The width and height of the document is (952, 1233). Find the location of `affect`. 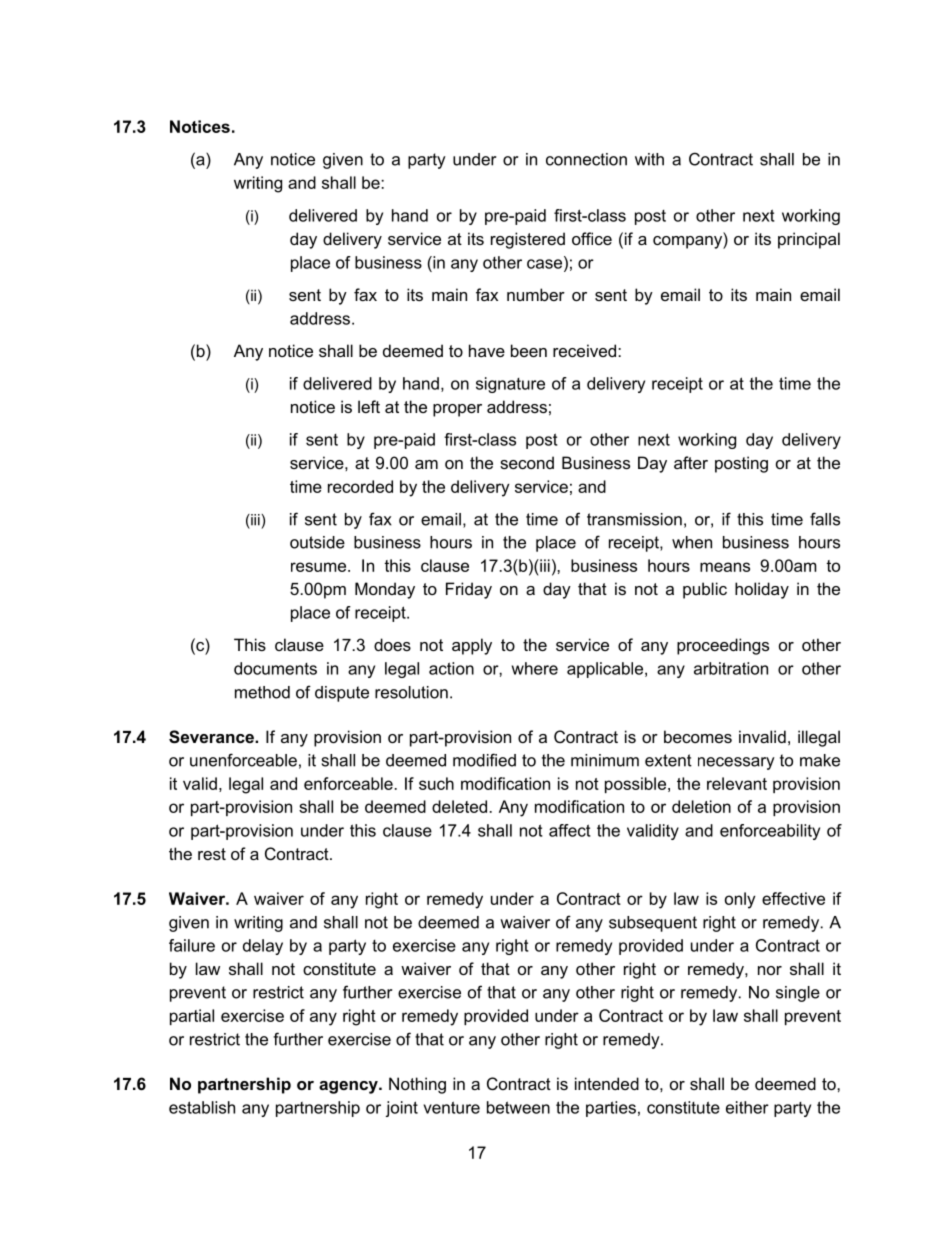

affect is located at coordinates (570, 830).
